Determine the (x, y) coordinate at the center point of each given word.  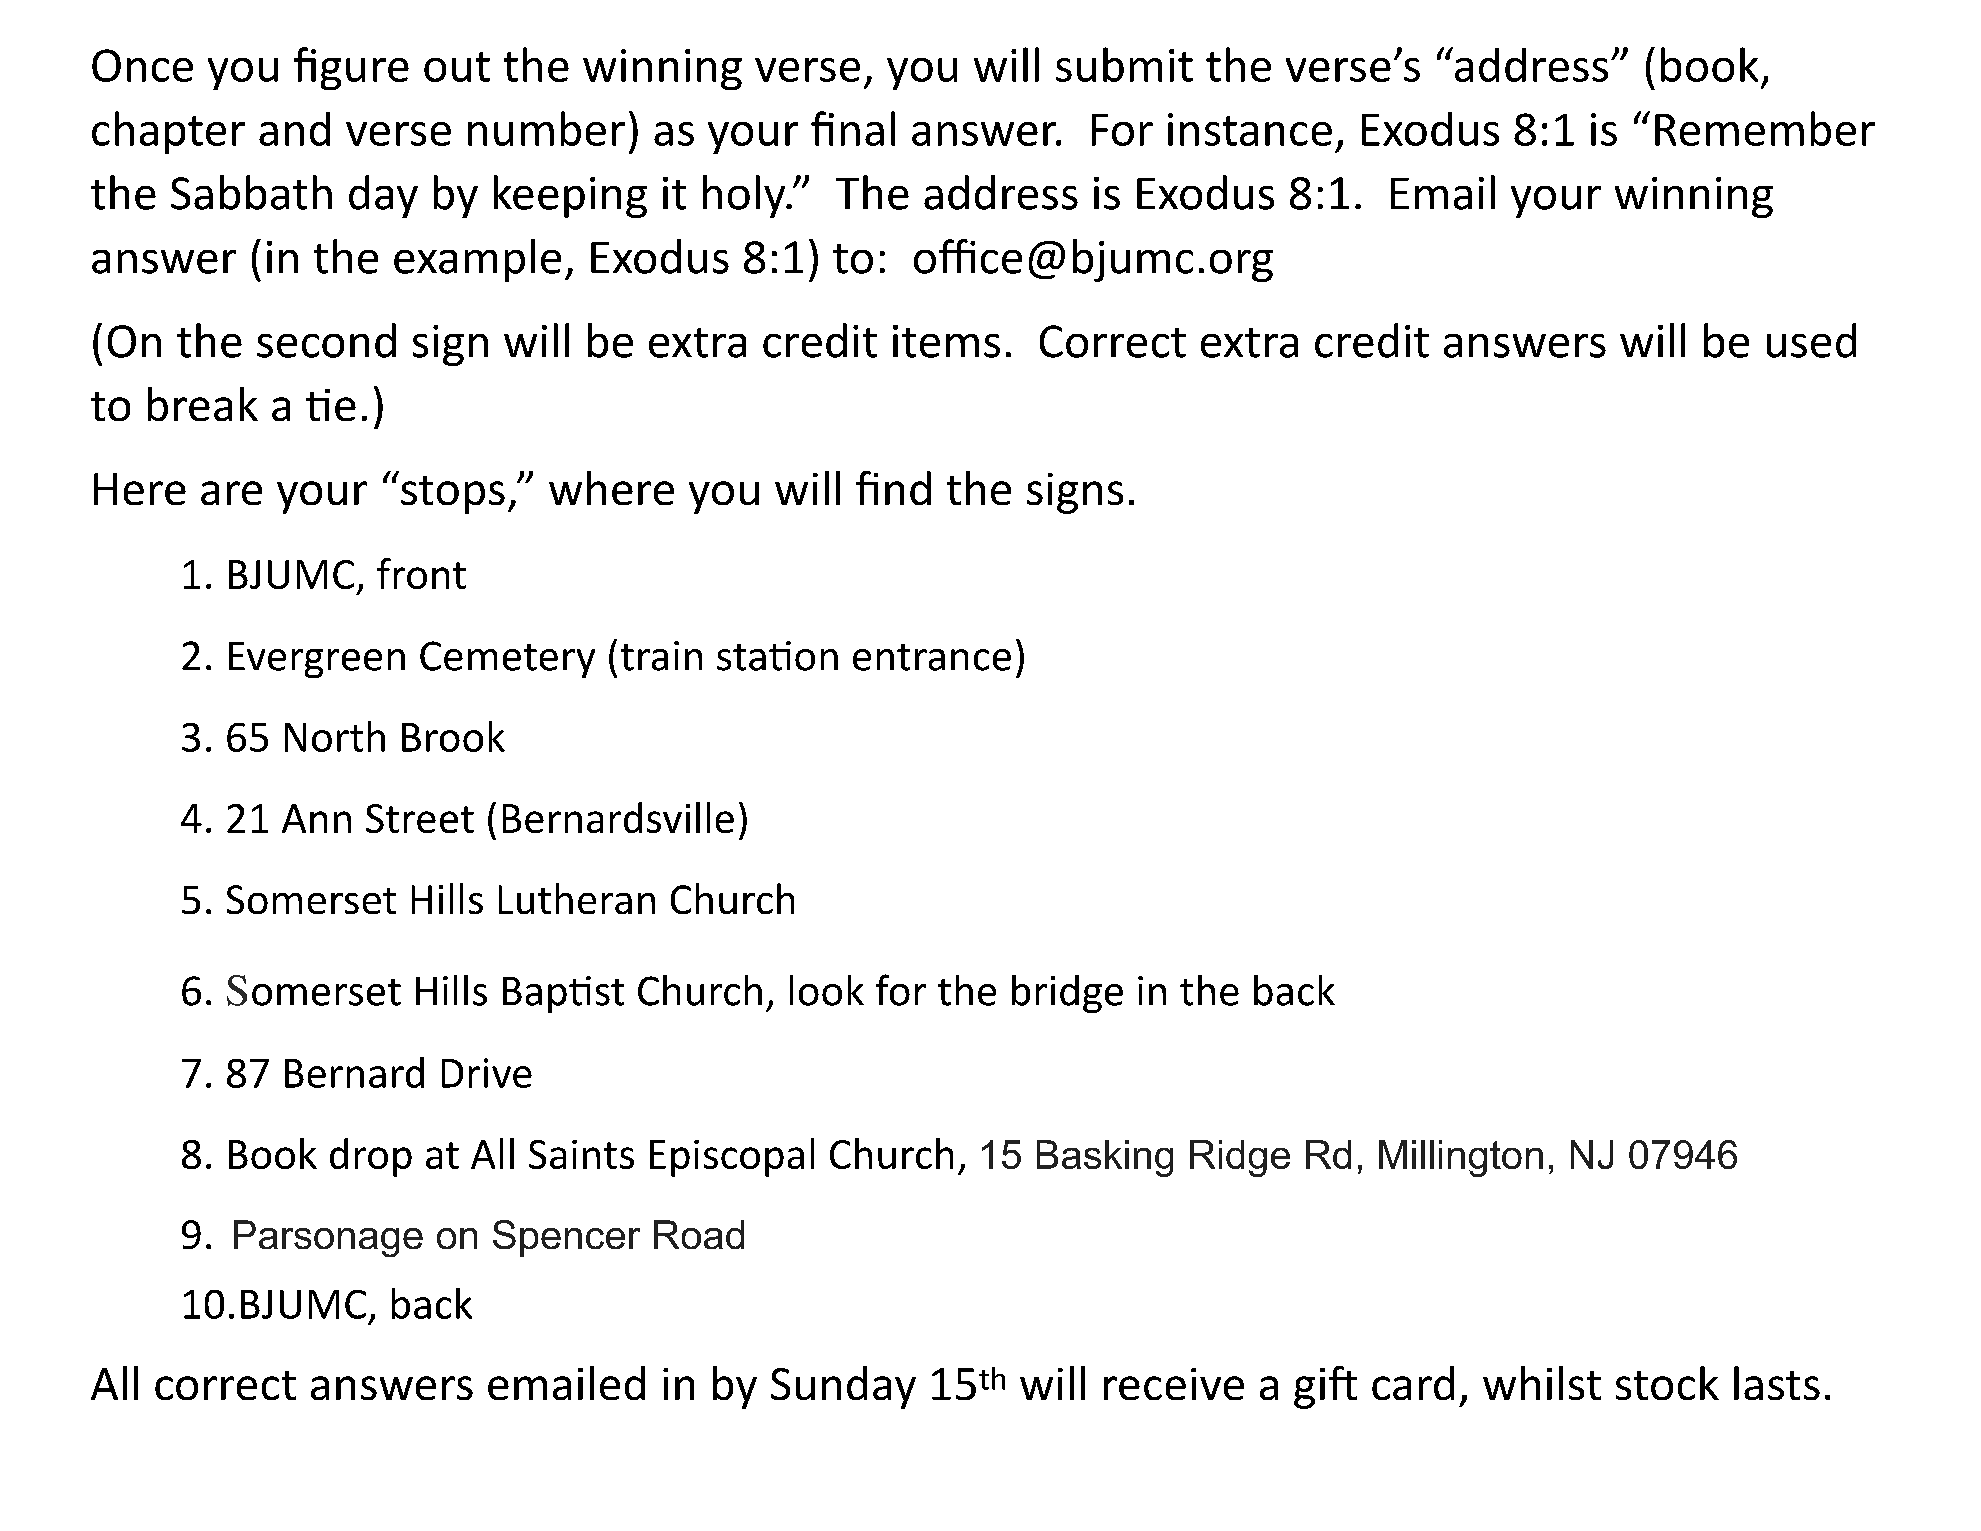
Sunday (843, 1387)
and (294, 129)
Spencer (566, 1238)
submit (1124, 64)
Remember (1765, 128)
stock (1667, 1383)
